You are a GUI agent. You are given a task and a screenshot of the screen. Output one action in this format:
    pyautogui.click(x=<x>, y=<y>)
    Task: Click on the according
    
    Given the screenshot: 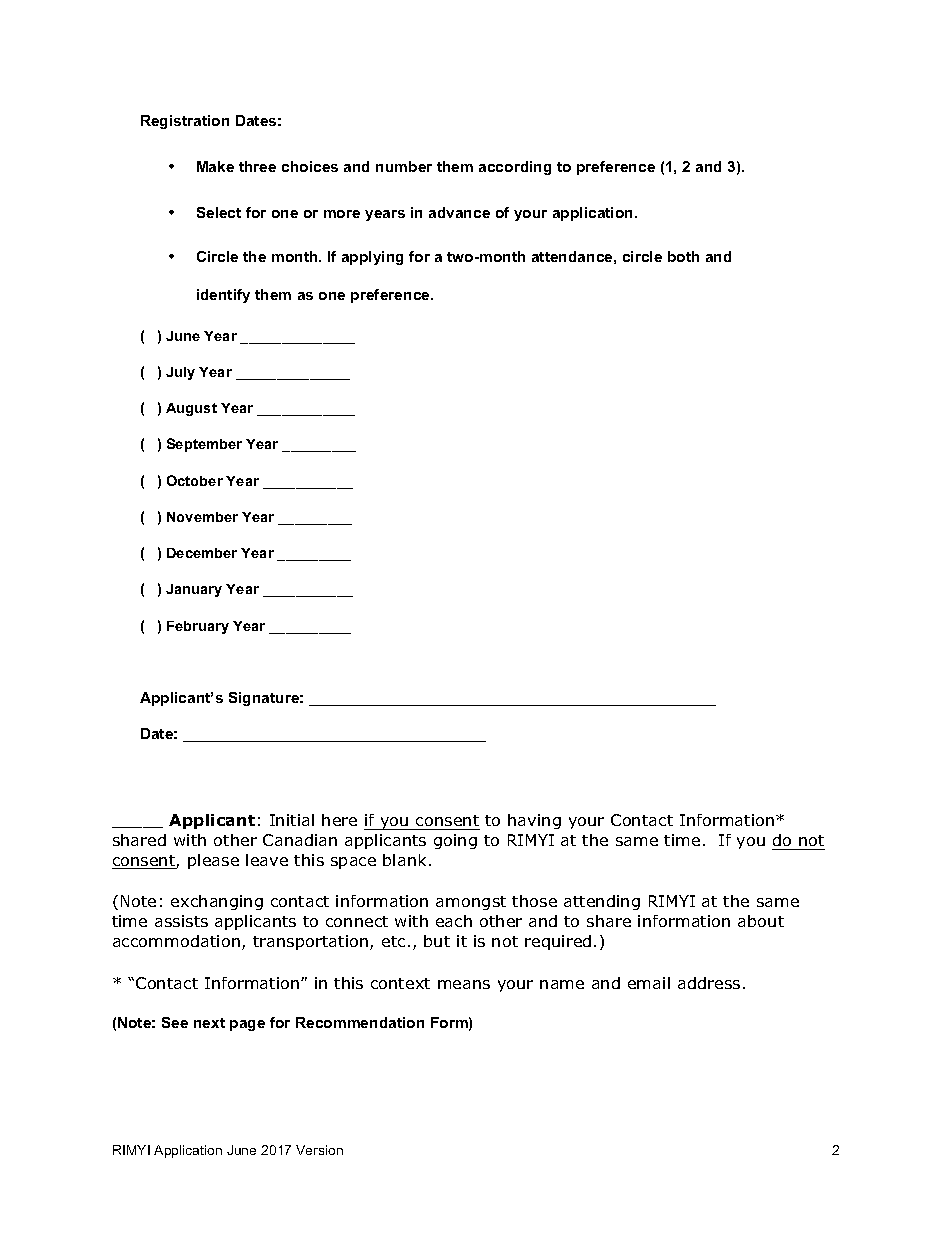 What is the action you would take?
    pyautogui.click(x=515, y=168)
